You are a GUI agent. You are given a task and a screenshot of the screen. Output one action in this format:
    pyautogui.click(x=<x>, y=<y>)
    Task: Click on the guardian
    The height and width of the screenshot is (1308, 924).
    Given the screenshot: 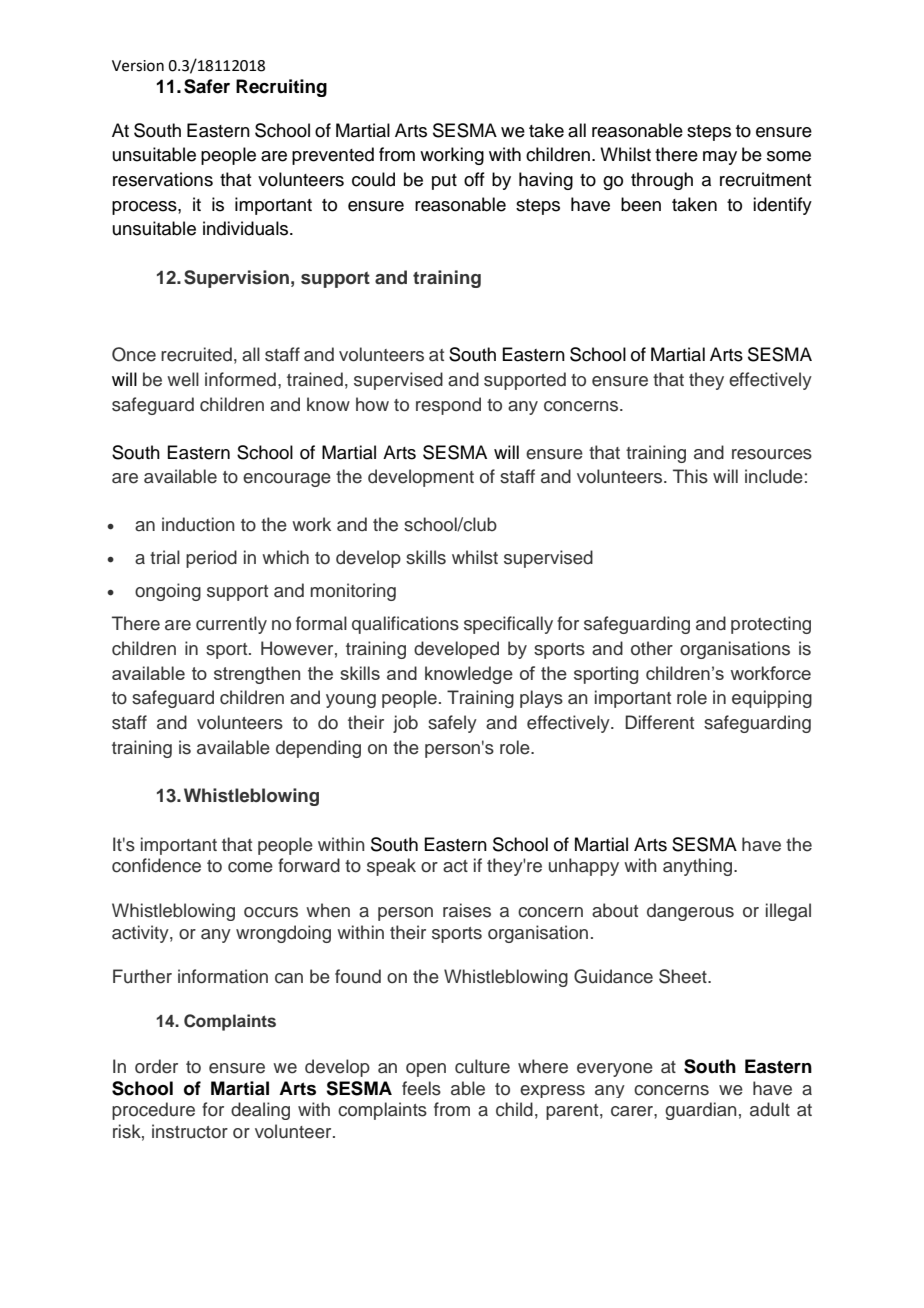 What is the action you would take?
    pyautogui.click(x=701, y=1111)
